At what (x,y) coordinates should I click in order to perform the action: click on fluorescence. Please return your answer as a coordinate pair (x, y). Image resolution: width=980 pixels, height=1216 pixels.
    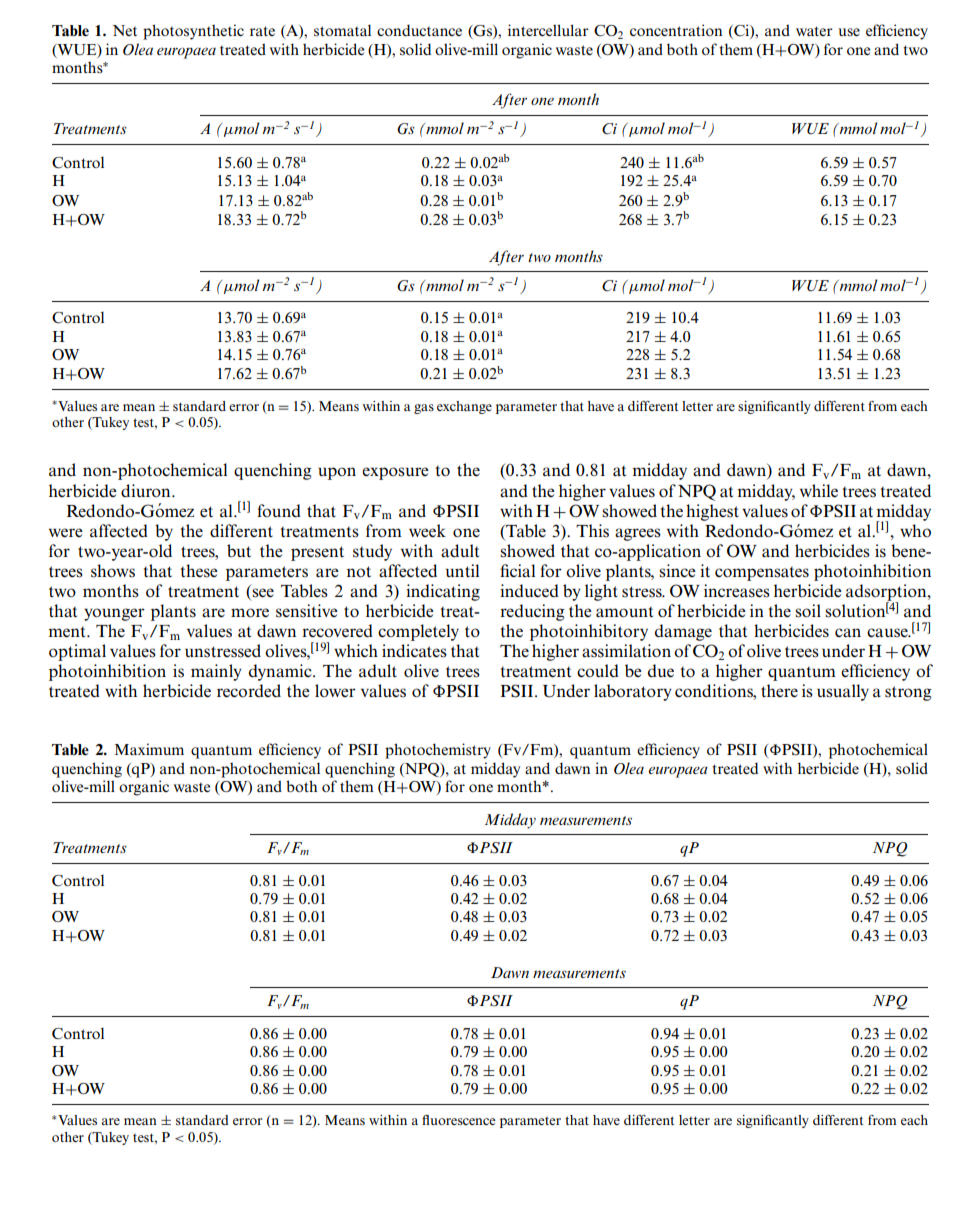
    Looking at the image, I should click on (459, 1120).
